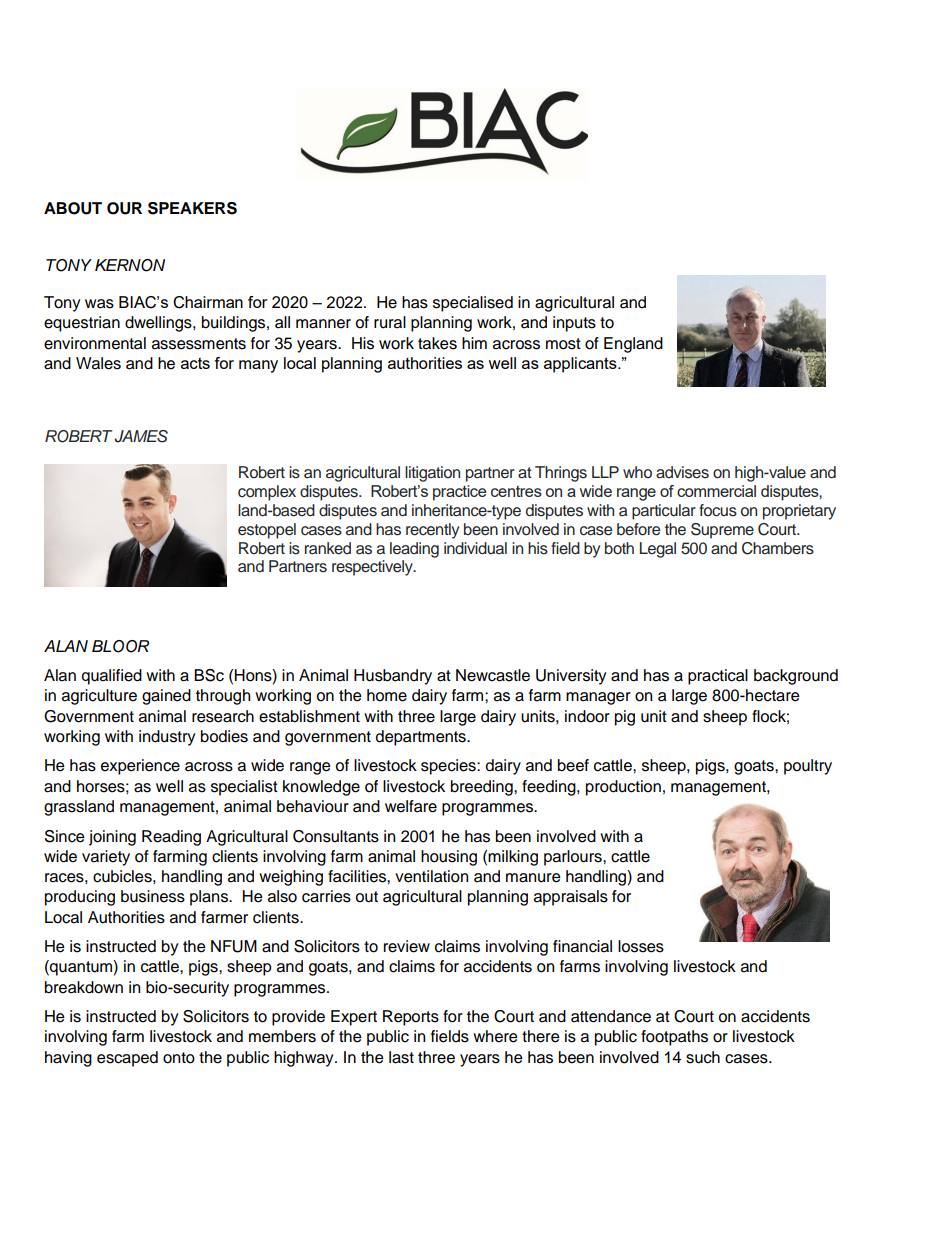  I want to click on Reading, so click(171, 838).
